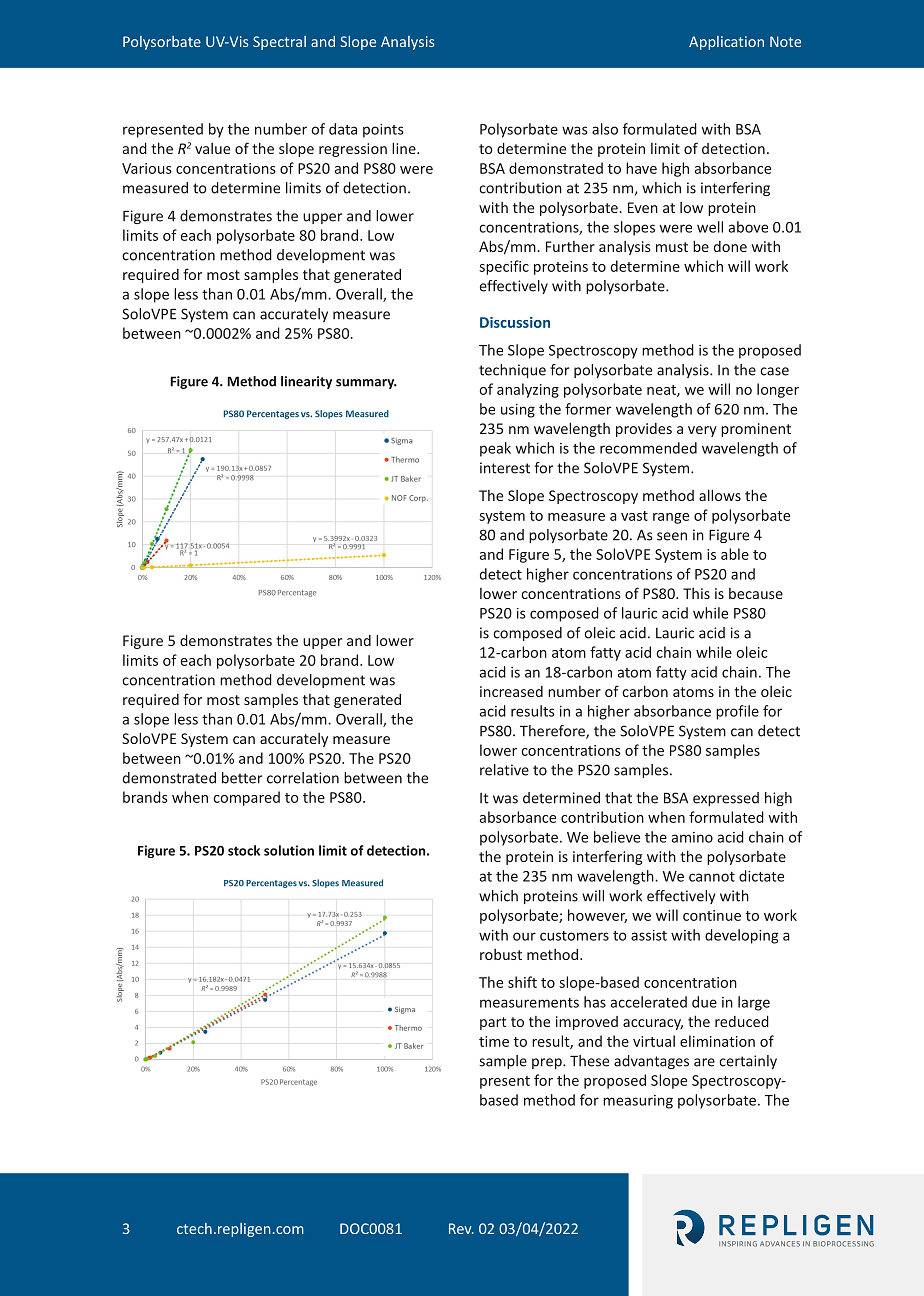 Image resolution: width=924 pixels, height=1296 pixels. I want to click on Rev, so click(461, 1228).
